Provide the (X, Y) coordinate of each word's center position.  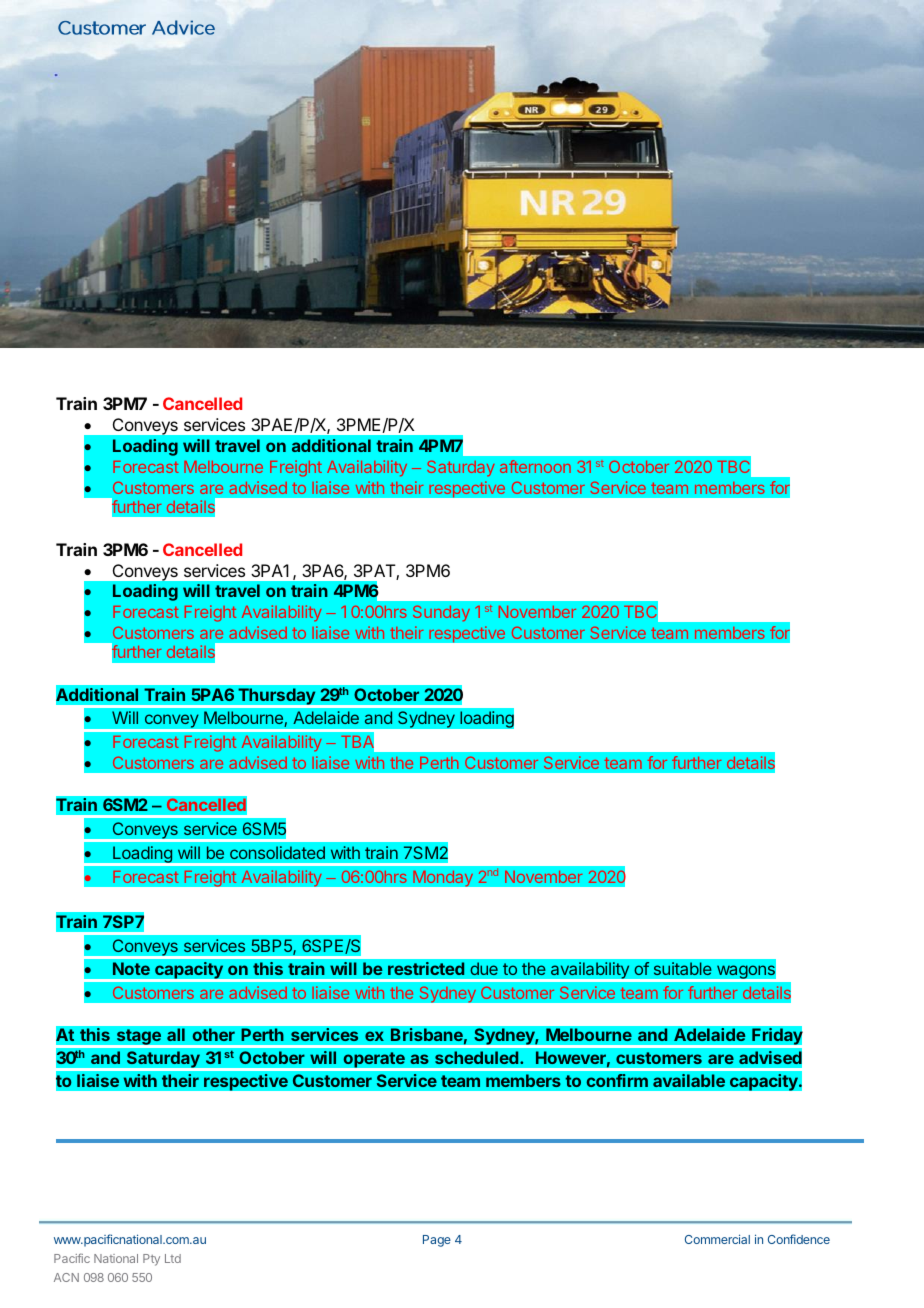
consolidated (277, 852)
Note (131, 968)
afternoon (535, 466)
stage (138, 1038)
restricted (426, 968)
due (484, 968)
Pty (151, 1260)
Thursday (277, 696)
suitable (683, 968)
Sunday (441, 613)
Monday (443, 878)
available (689, 1080)
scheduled (478, 1057)
